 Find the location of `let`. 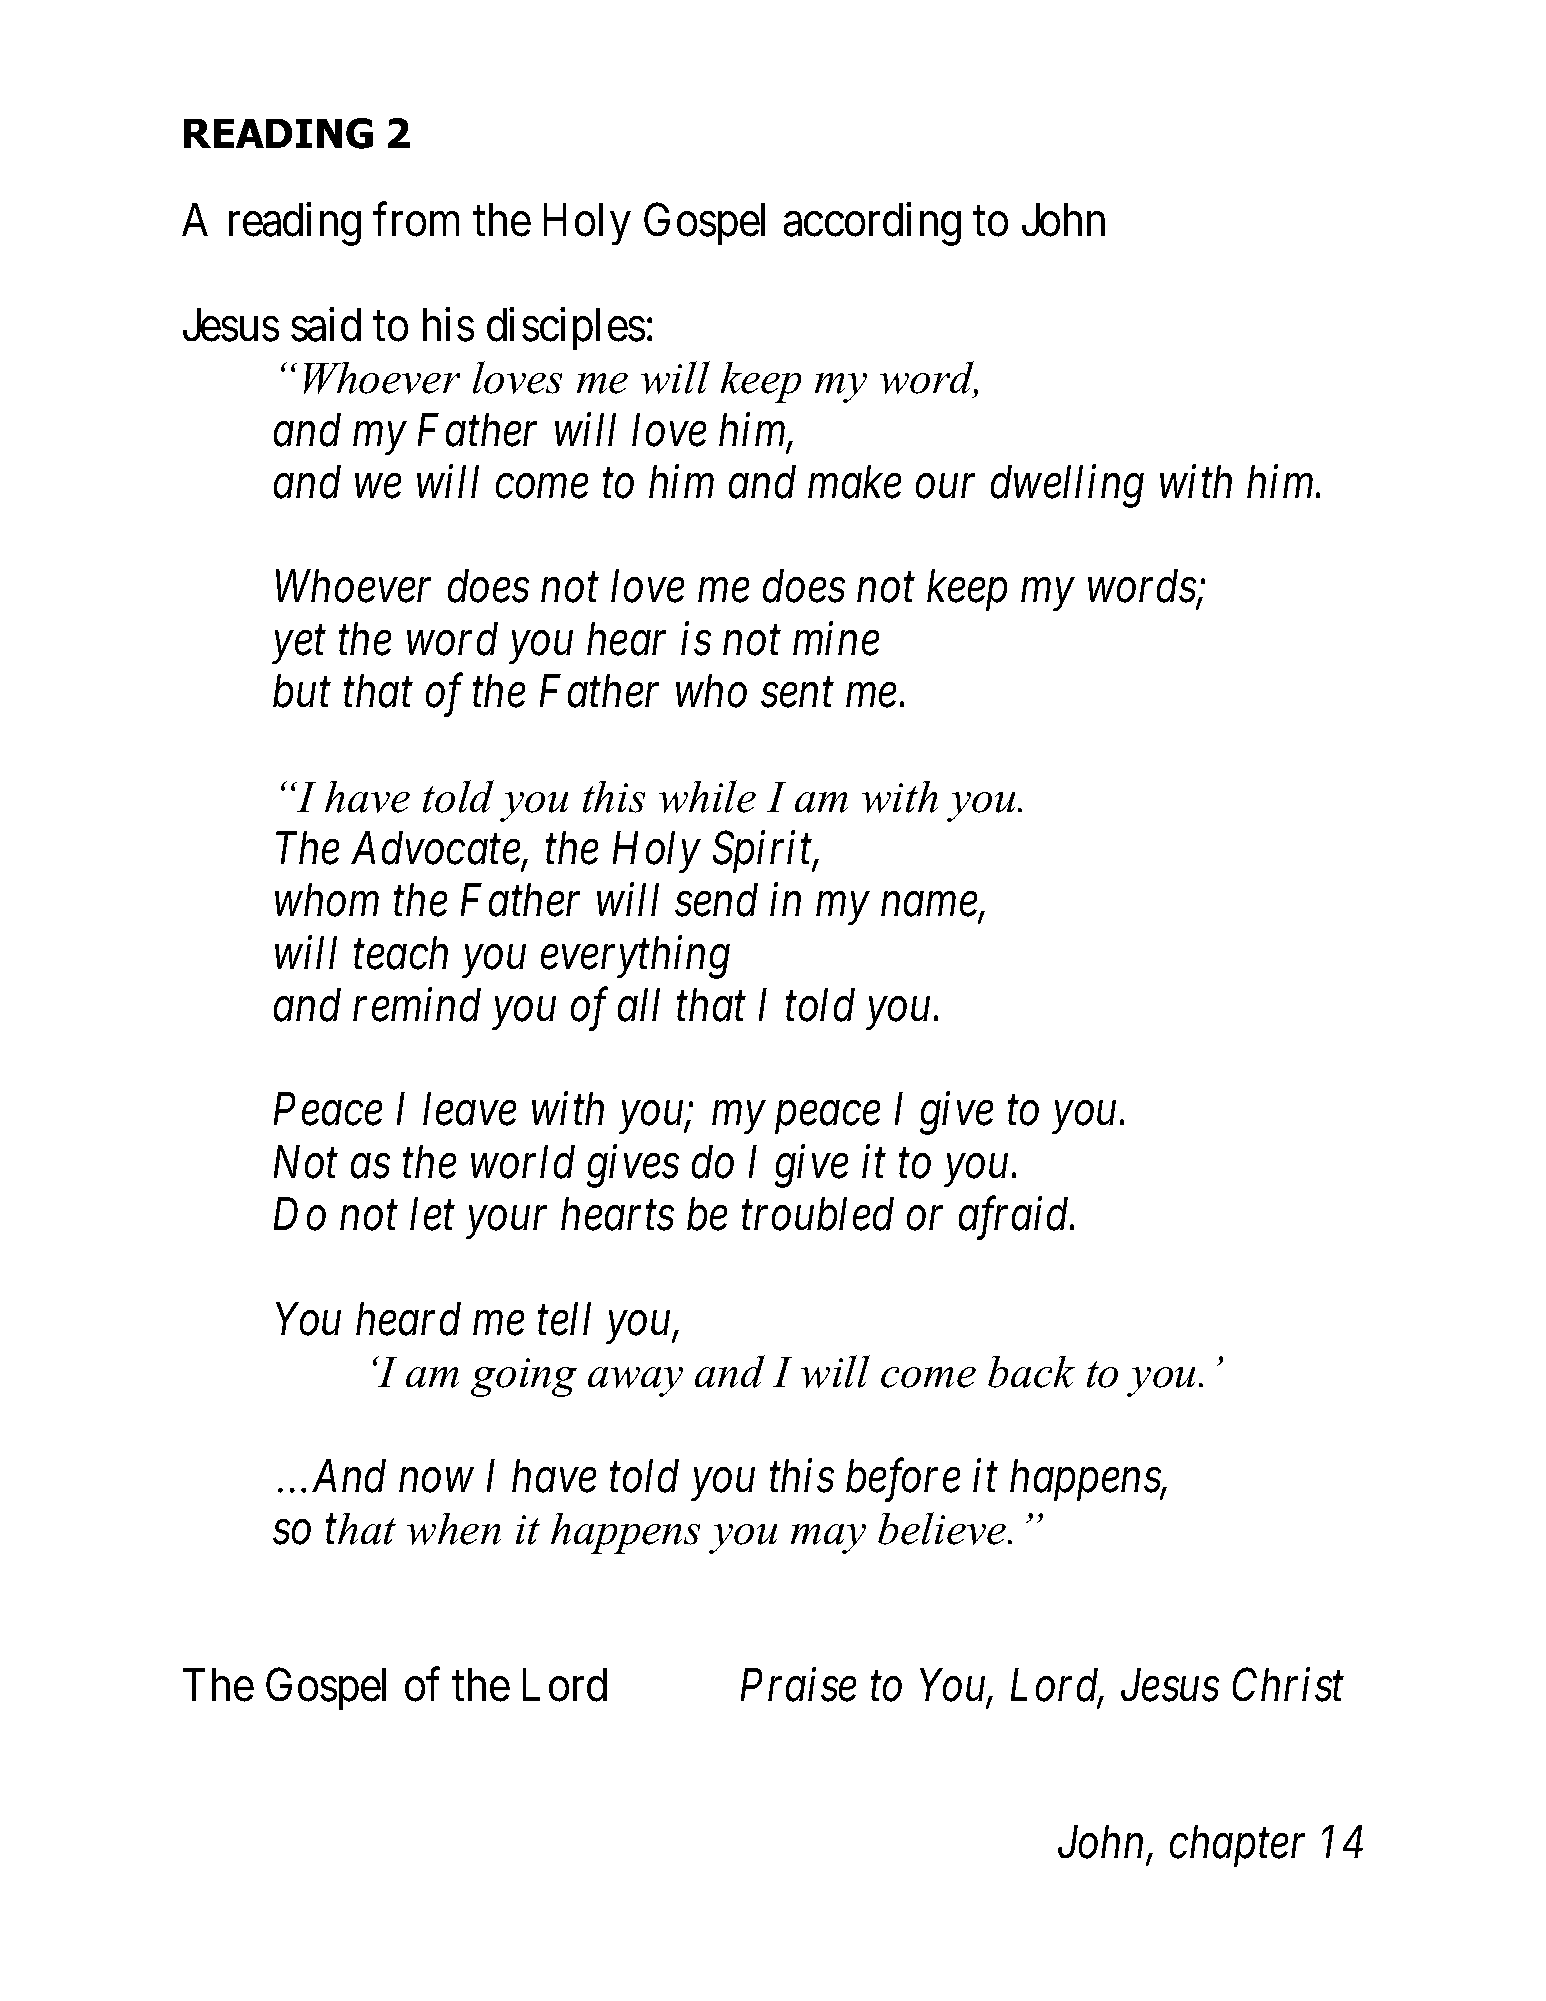

let is located at coordinates (432, 1214).
